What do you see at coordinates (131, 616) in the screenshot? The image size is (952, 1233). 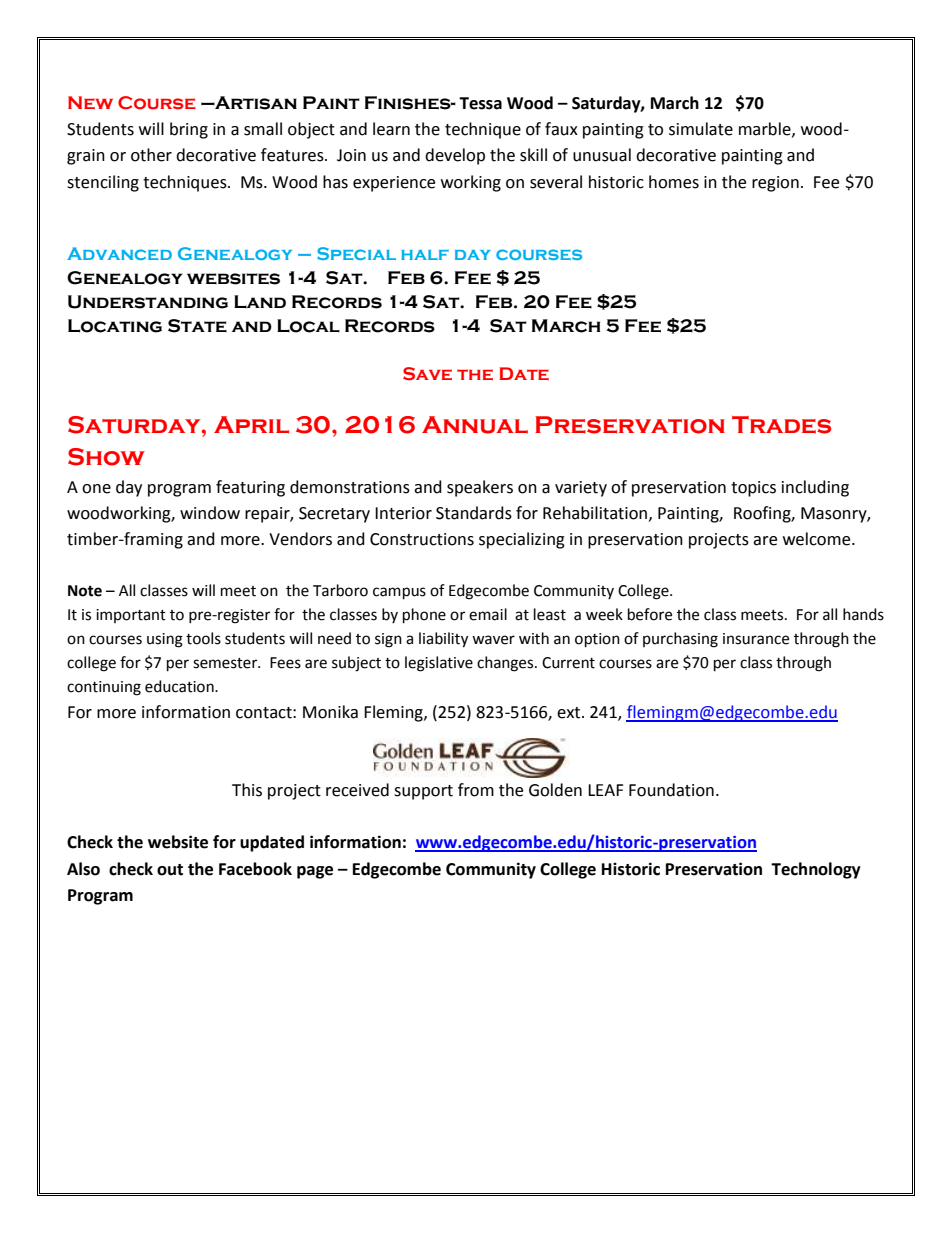 I see `important` at bounding box center [131, 616].
